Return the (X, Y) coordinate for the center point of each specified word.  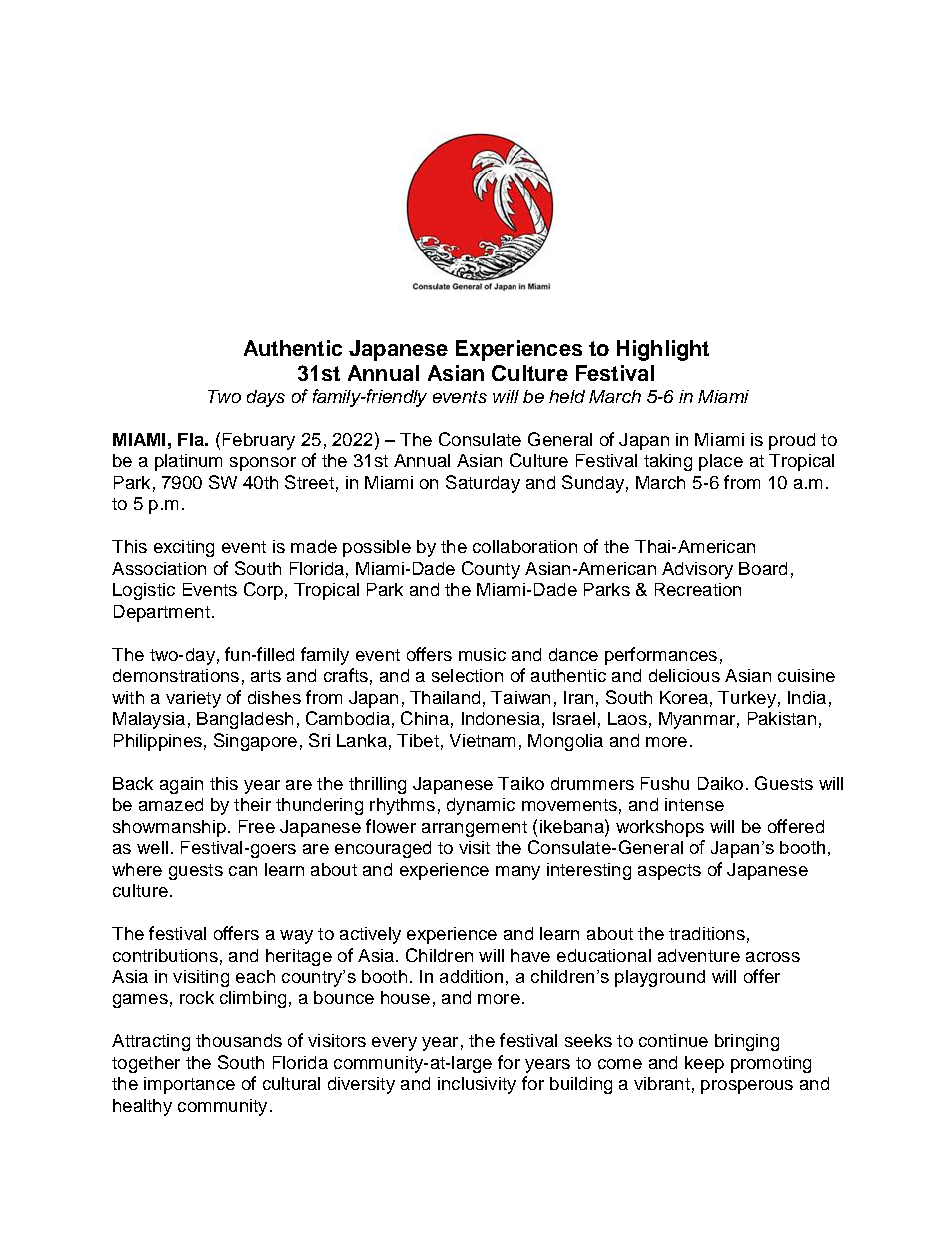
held (567, 396)
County (491, 570)
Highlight (663, 350)
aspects (669, 872)
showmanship (169, 828)
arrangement (474, 829)
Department (162, 613)
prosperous (747, 1087)
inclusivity (477, 1085)
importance (189, 1085)
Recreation (698, 589)
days (266, 398)
